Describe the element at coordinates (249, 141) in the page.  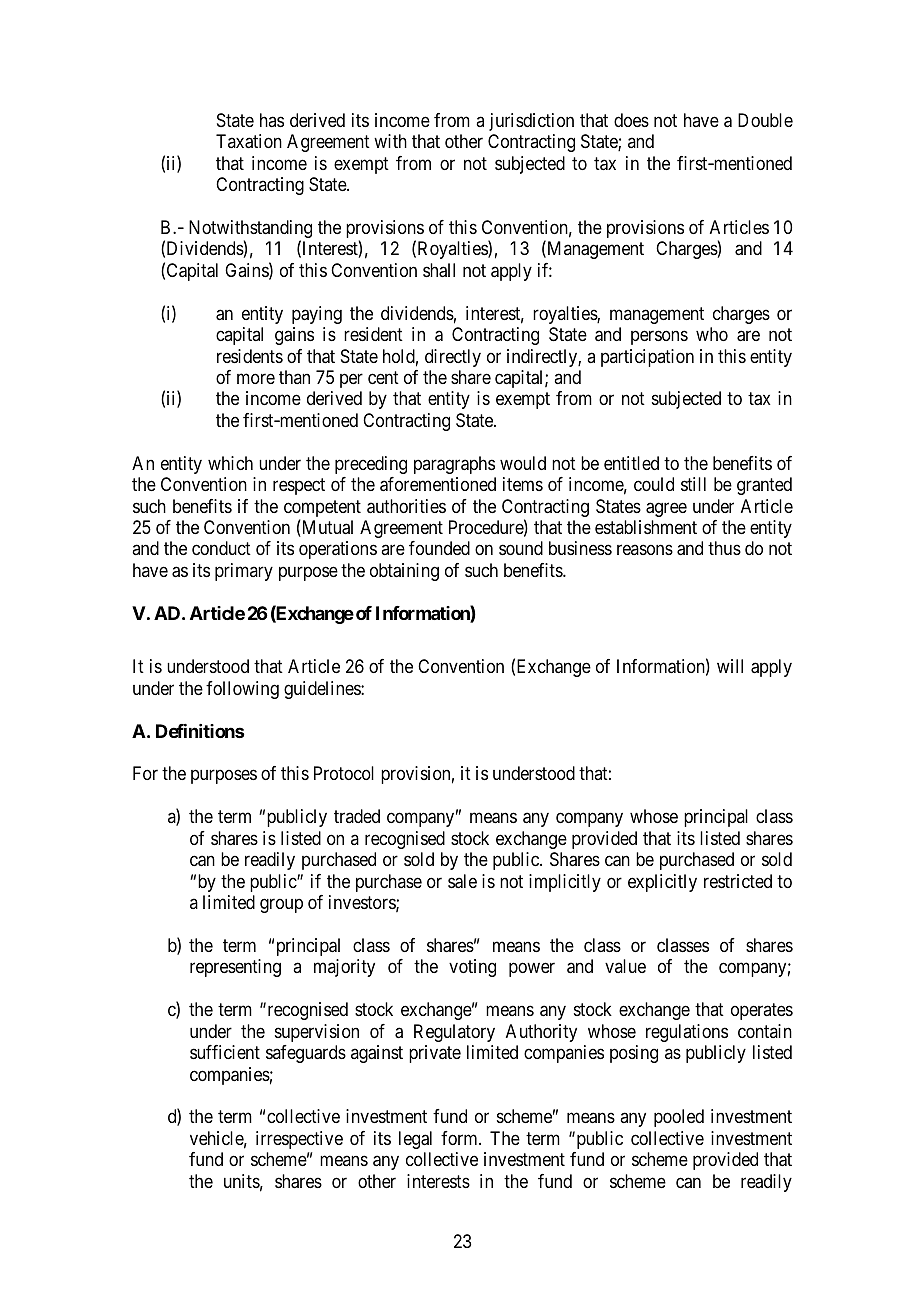
I see `Taxation` at that location.
